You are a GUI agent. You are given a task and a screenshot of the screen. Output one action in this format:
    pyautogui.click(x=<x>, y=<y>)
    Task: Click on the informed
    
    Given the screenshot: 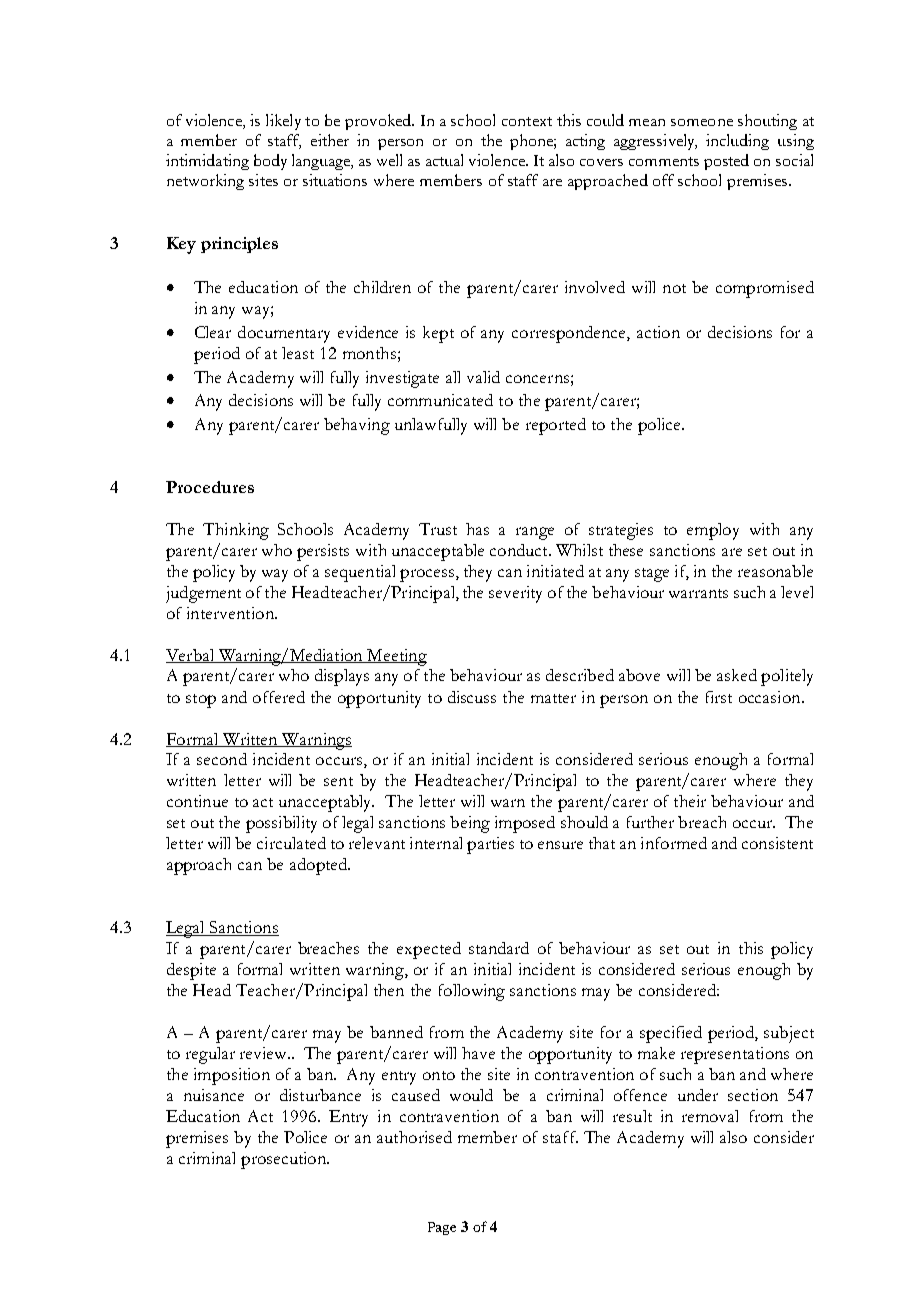 What is the action you would take?
    pyautogui.click(x=674, y=843)
